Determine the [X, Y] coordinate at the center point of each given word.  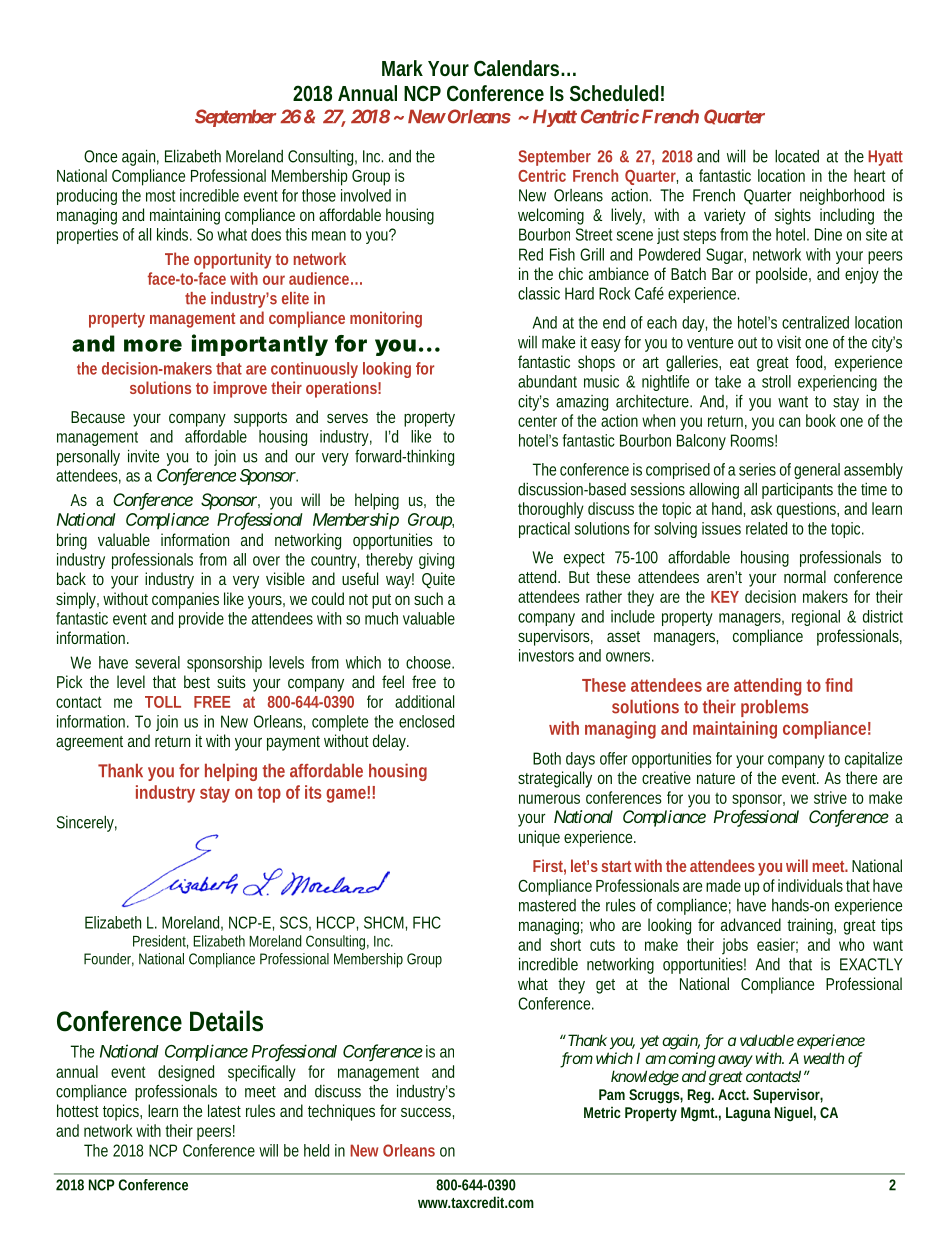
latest [224, 1110]
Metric [602, 1112]
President [160, 942]
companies [185, 600]
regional [816, 618]
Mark [402, 68]
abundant [547, 381]
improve [240, 389]
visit [789, 342]
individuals [810, 885]
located [797, 156]
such [428, 598]
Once [100, 156]
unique [539, 838]
